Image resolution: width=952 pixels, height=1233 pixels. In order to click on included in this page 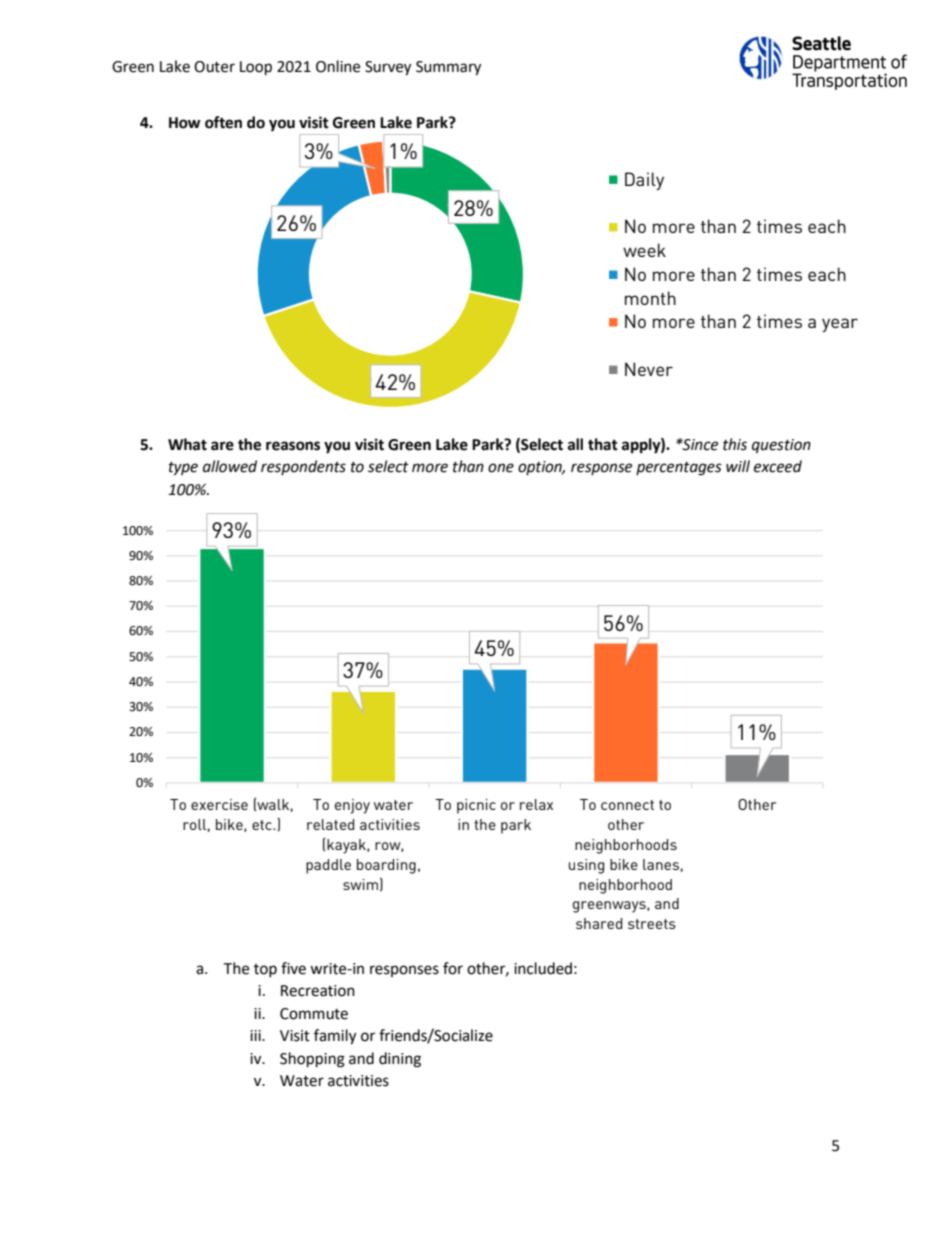, I will do `click(543, 968)`.
